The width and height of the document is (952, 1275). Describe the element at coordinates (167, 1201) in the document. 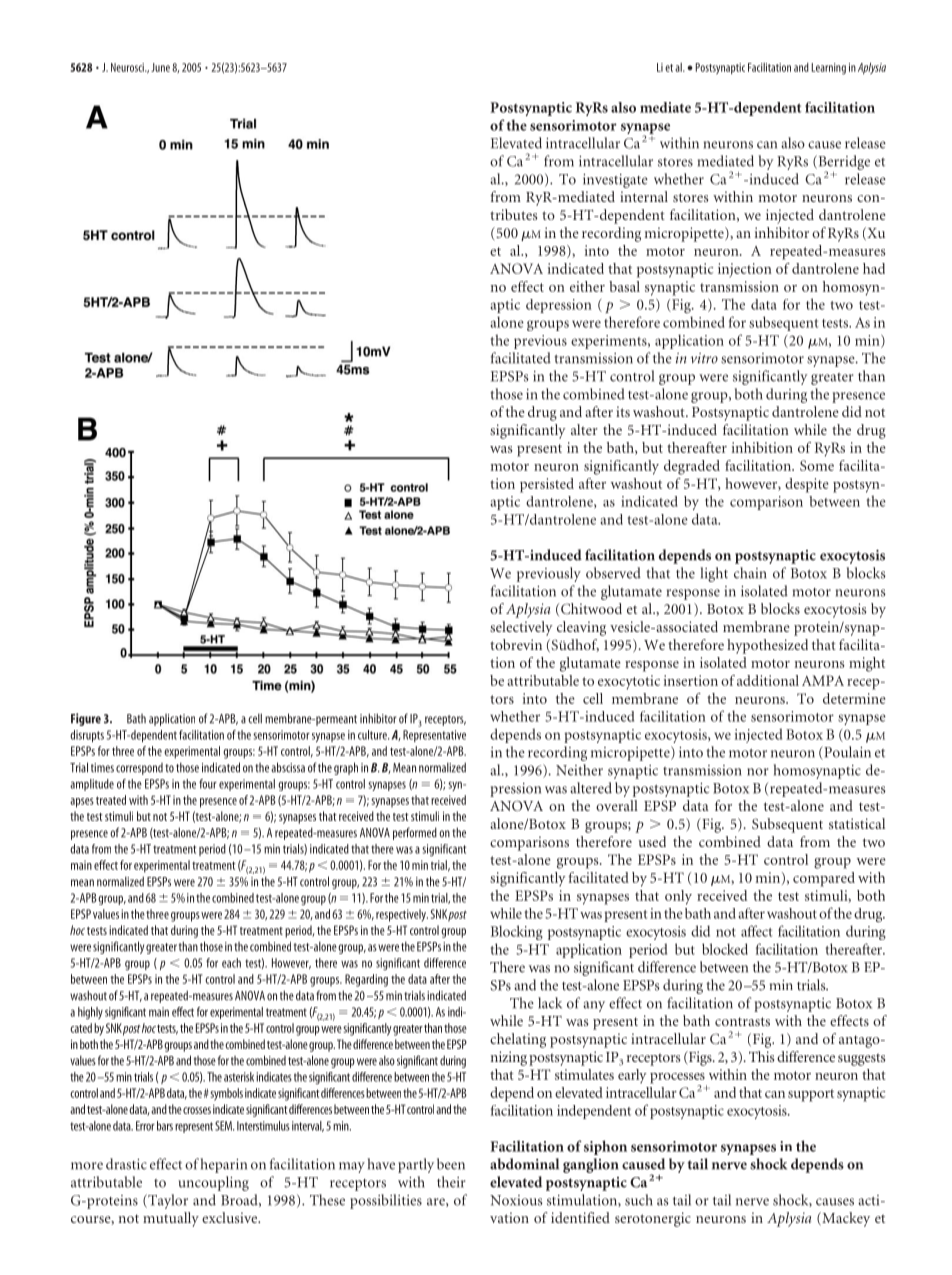

I see `Taylor` at that location.
